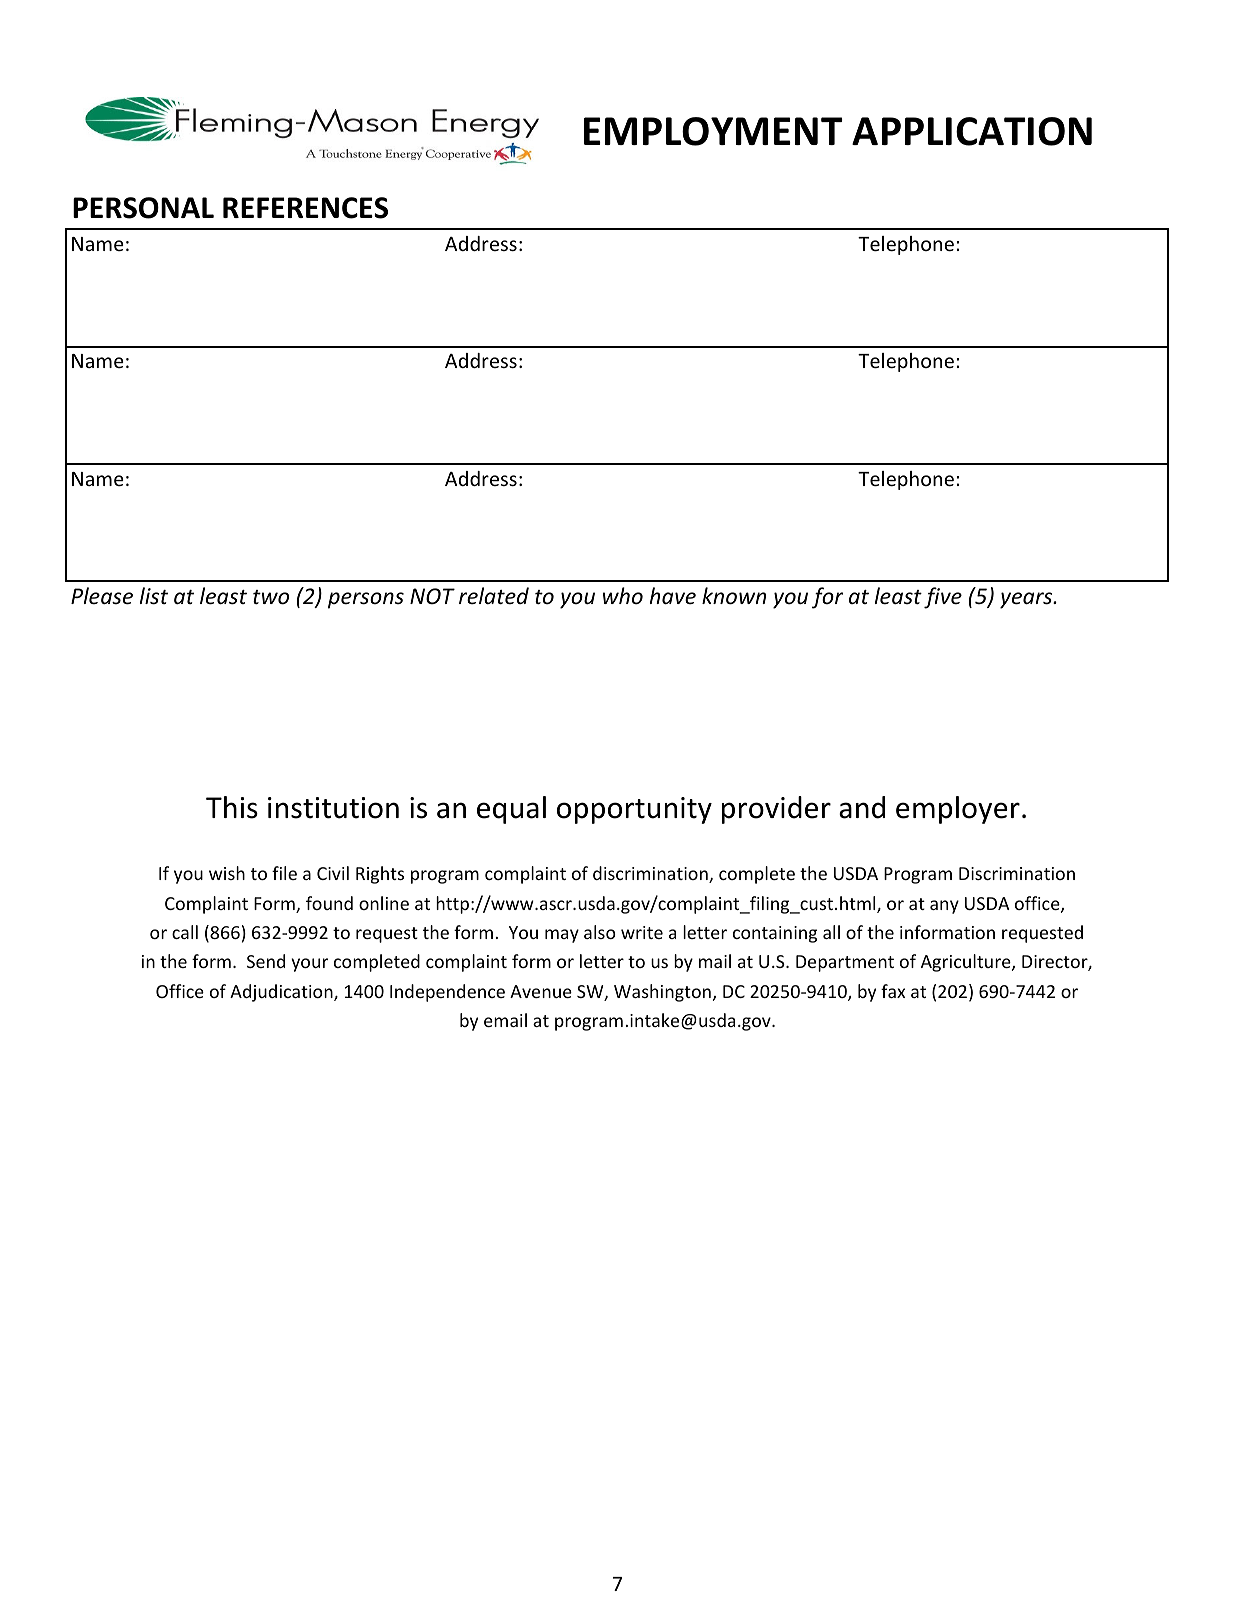 This image has width=1237, height=1601. Describe the element at coordinates (713, 131) in the image. I see `EMPLOYMENT` at that location.
